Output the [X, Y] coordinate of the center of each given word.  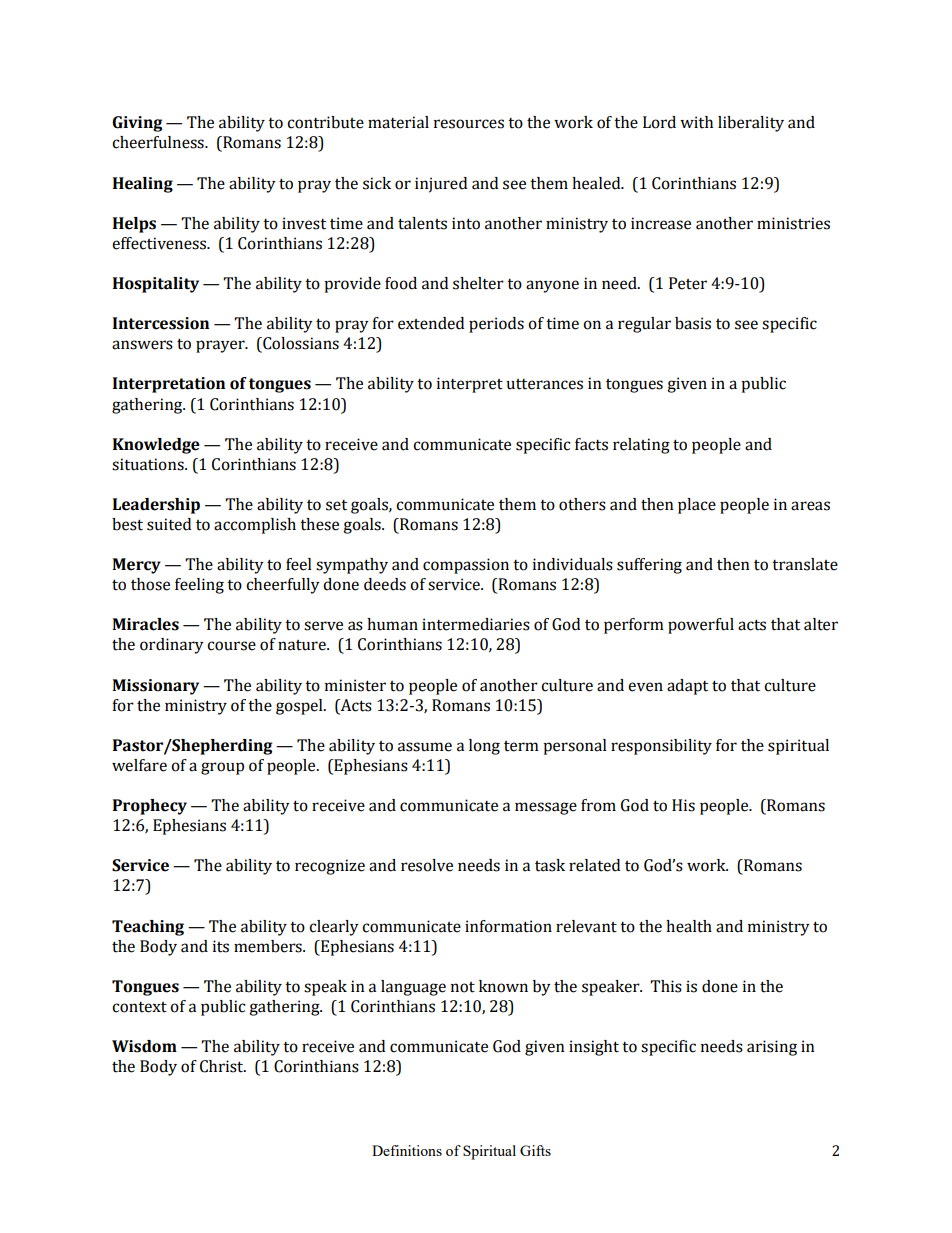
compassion [466, 566]
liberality [751, 124]
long [484, 747]
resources [469, 124]
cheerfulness [159, 142]
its [221, 946]
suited [169, 524]
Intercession [161, 323]
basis [693, 323]
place [697, 506]
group [222, 768]
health [689, 926]
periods [496, 325]
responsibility [661, 747]
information [508, 926]
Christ [223, 1066]
